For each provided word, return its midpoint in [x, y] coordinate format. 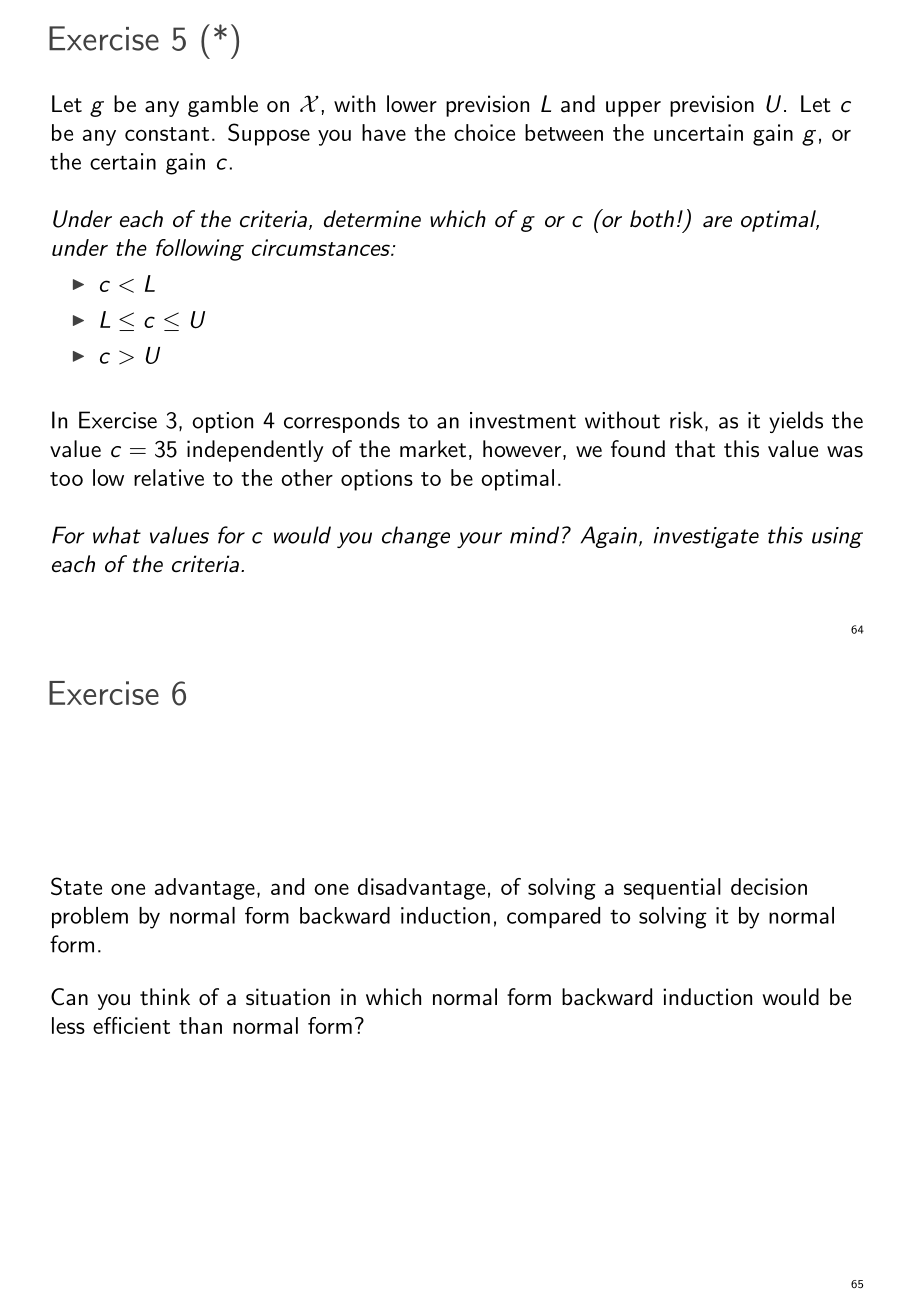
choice [484, 132]
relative [169, 477]
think [165, 997]
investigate [706, 537]
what [117, 535]
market [433, 449]
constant [167, 134]
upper [633, 109]
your [479, 540]
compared [553, 917]
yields [796, 422]
